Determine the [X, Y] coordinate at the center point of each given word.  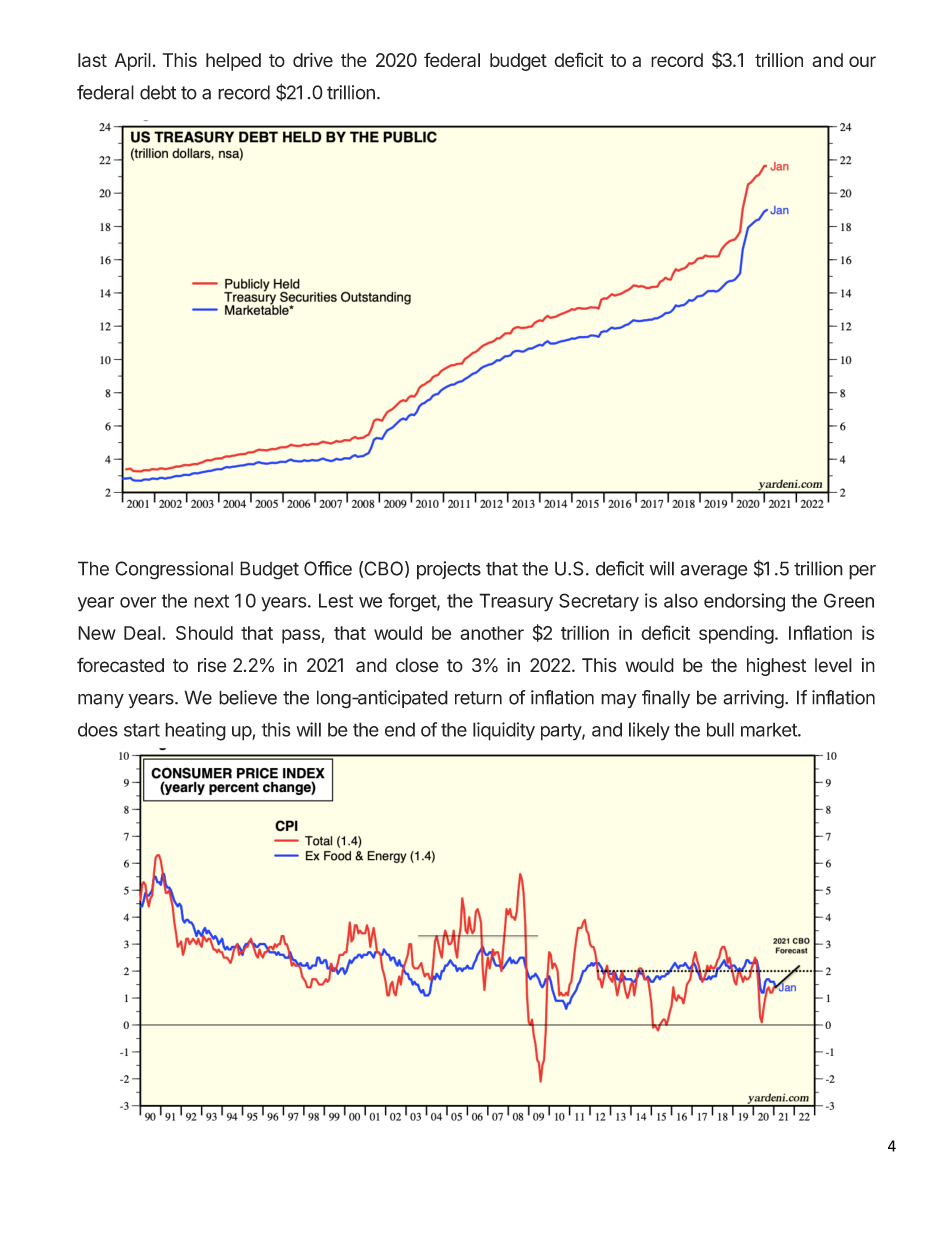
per [862, 572]
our [862, 61]
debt [158, 92]
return [478, 698]
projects [449, 570]
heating [195, 731]
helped [233, 62]
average [713, 572]
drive [313, 60]
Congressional [174, 570]
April [133, 62]
